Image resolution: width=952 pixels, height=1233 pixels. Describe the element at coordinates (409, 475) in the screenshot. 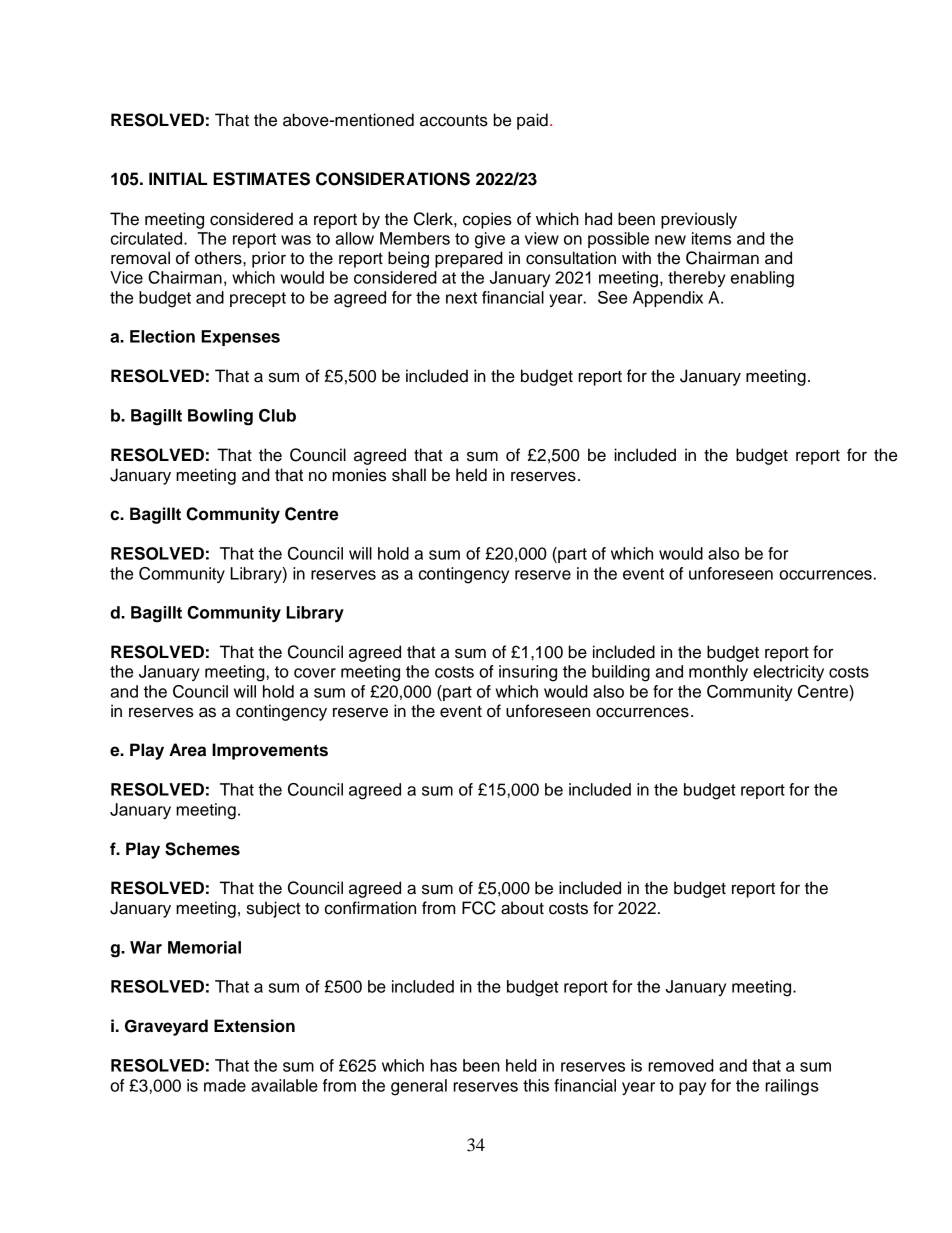

I see `shall` at that location.
